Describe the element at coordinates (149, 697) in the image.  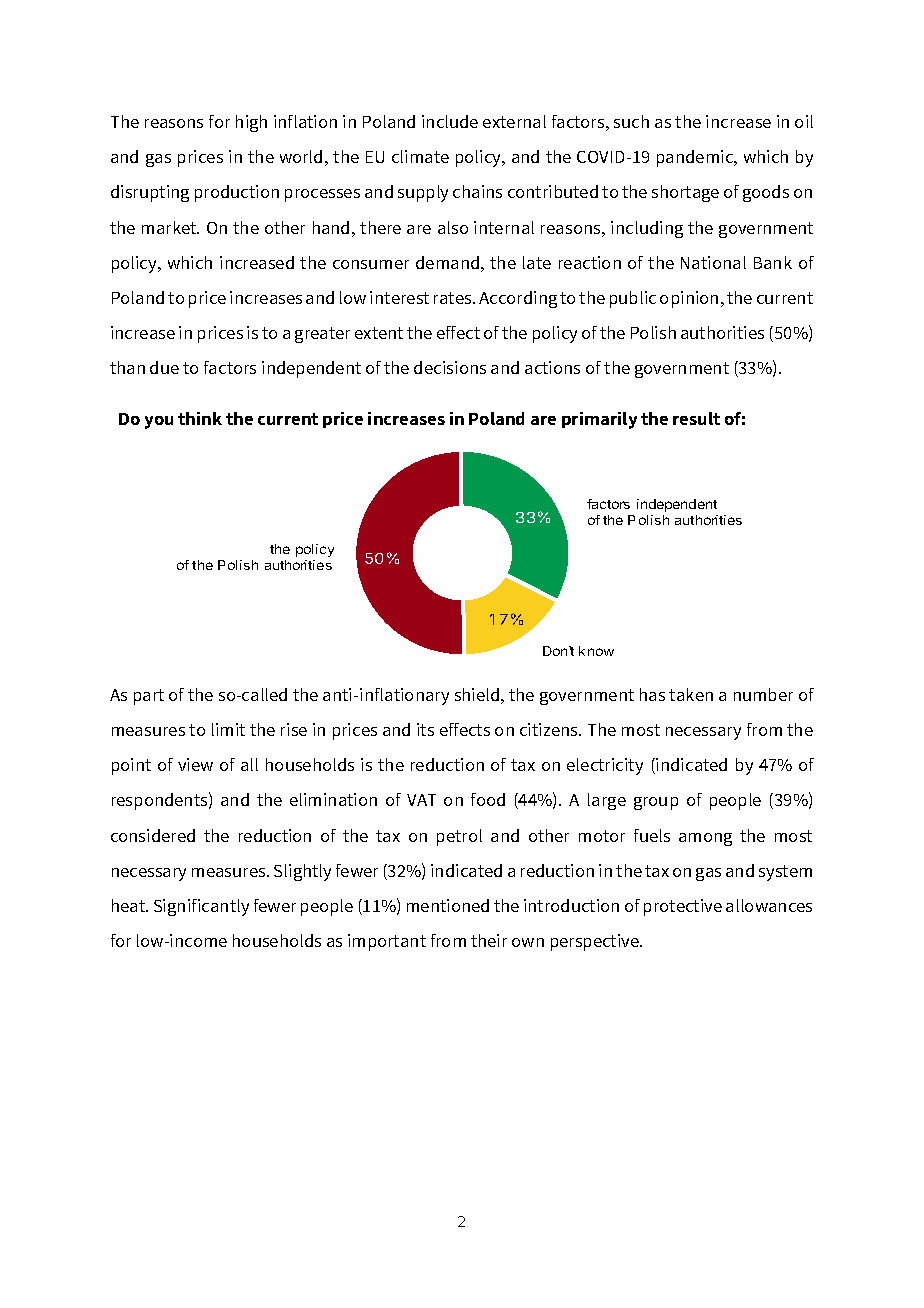
I see `part` at that location.
